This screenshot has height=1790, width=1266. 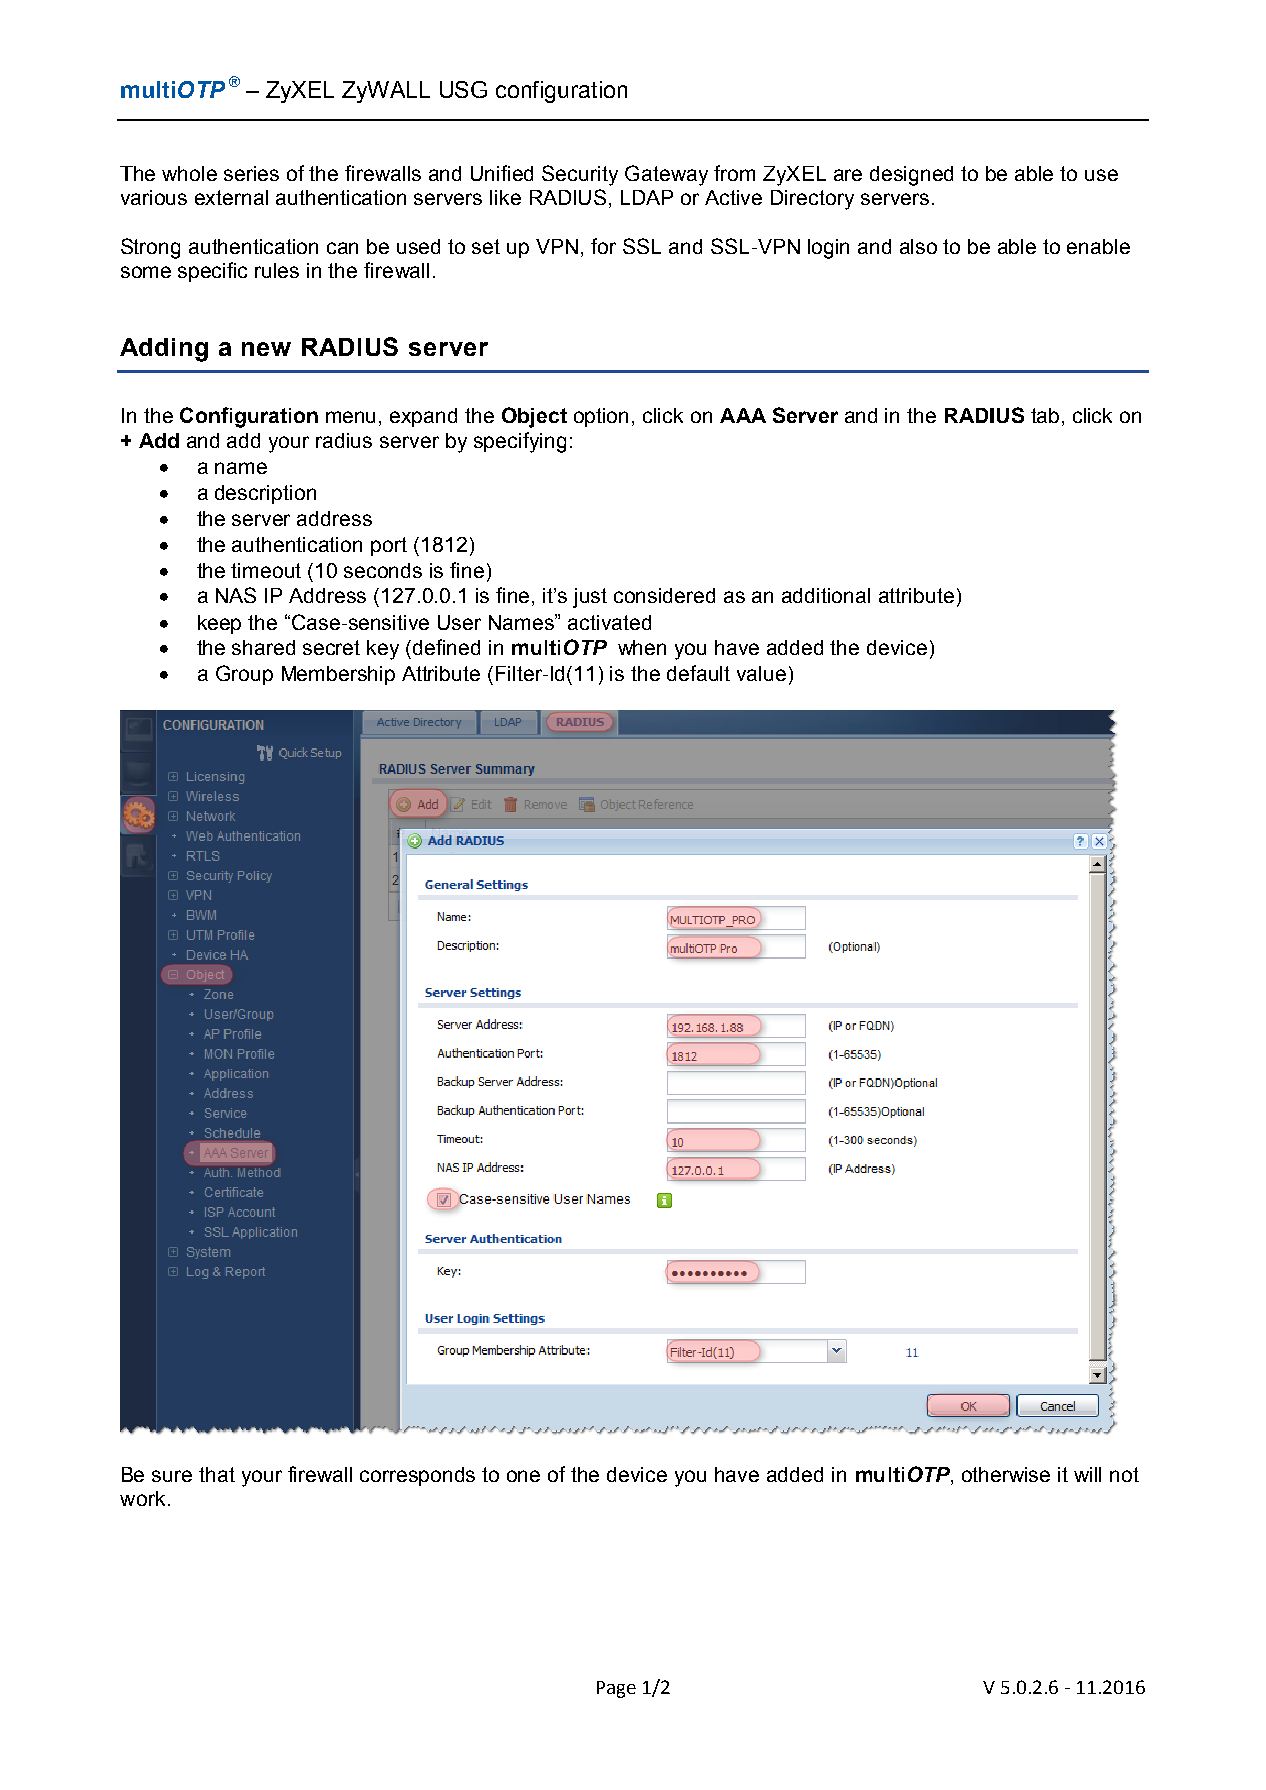 I want to click on that, so click(x=217, y=1474).
